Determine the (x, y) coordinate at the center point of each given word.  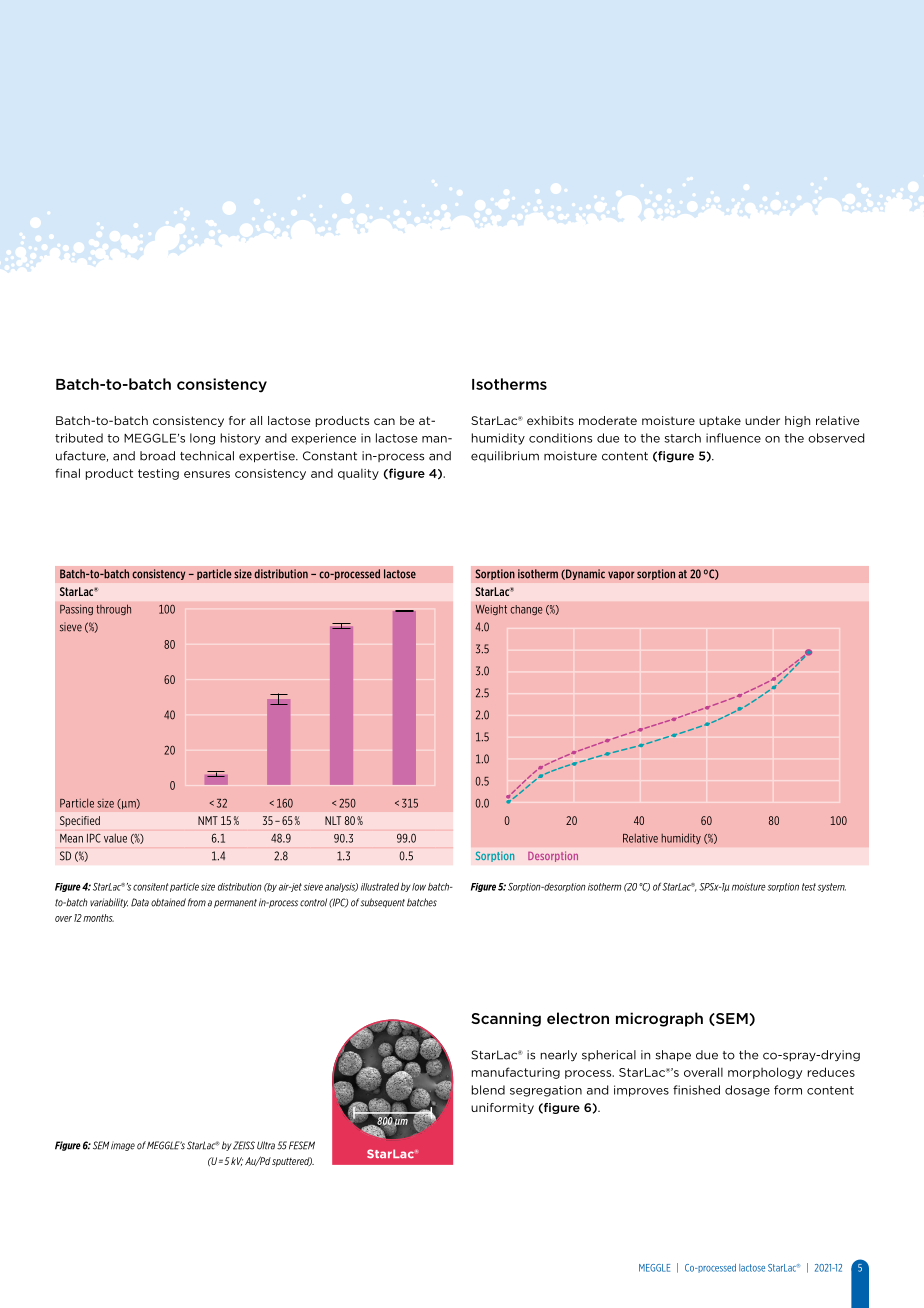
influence (733, 438)
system (831, 887)
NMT (208, 820)
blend (488, 1090)
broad (157, 456)
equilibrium (505, 456)
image (123, 1146)
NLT (333, 820)
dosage (747, 1091)
